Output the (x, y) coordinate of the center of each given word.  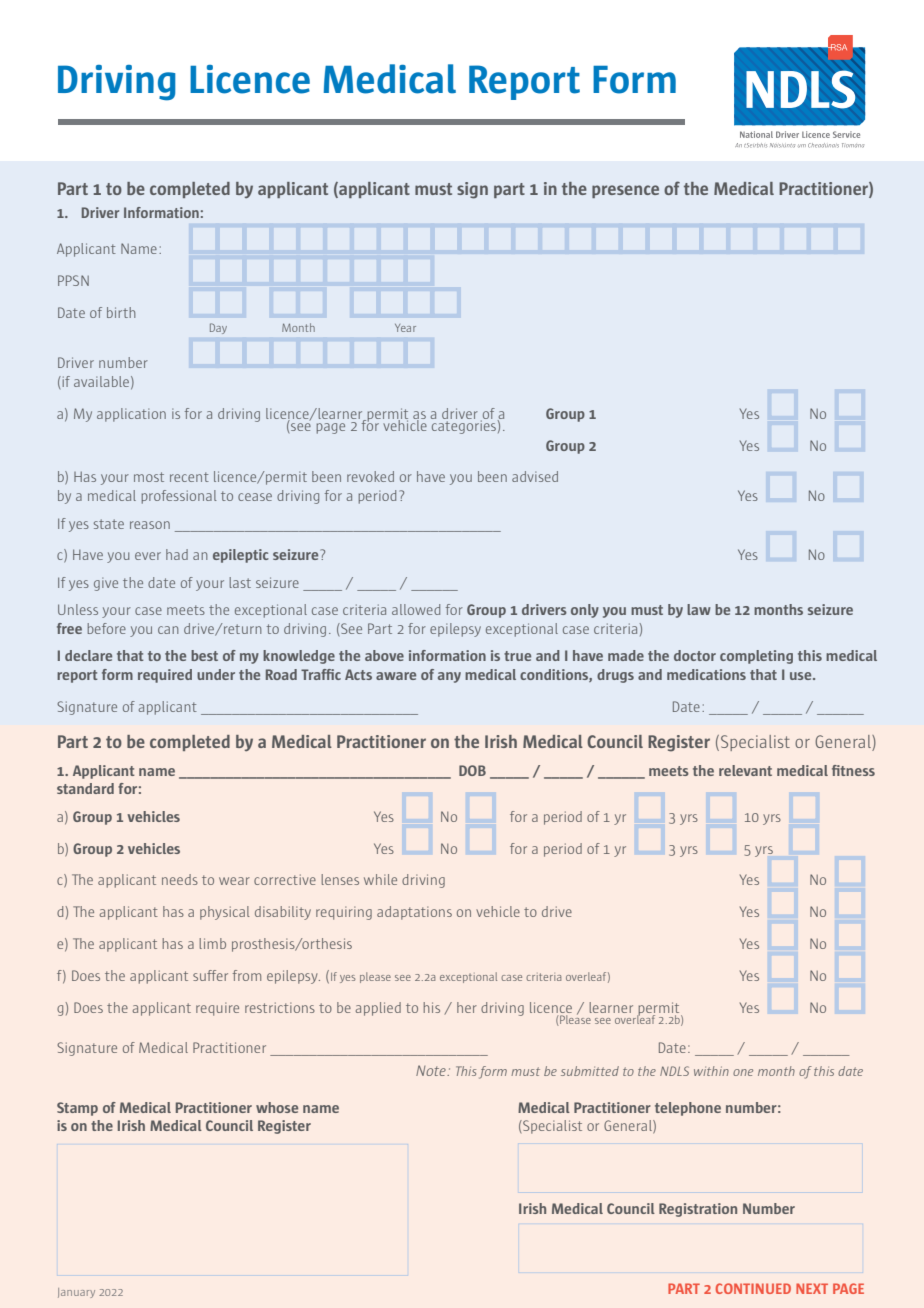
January (76, 1293)
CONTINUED (753, 1288)
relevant (745, 770)
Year (405, 328)
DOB (472, 770)
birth (121, 312)
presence (625, 191)
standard (85, 788)
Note (432, 1070)
